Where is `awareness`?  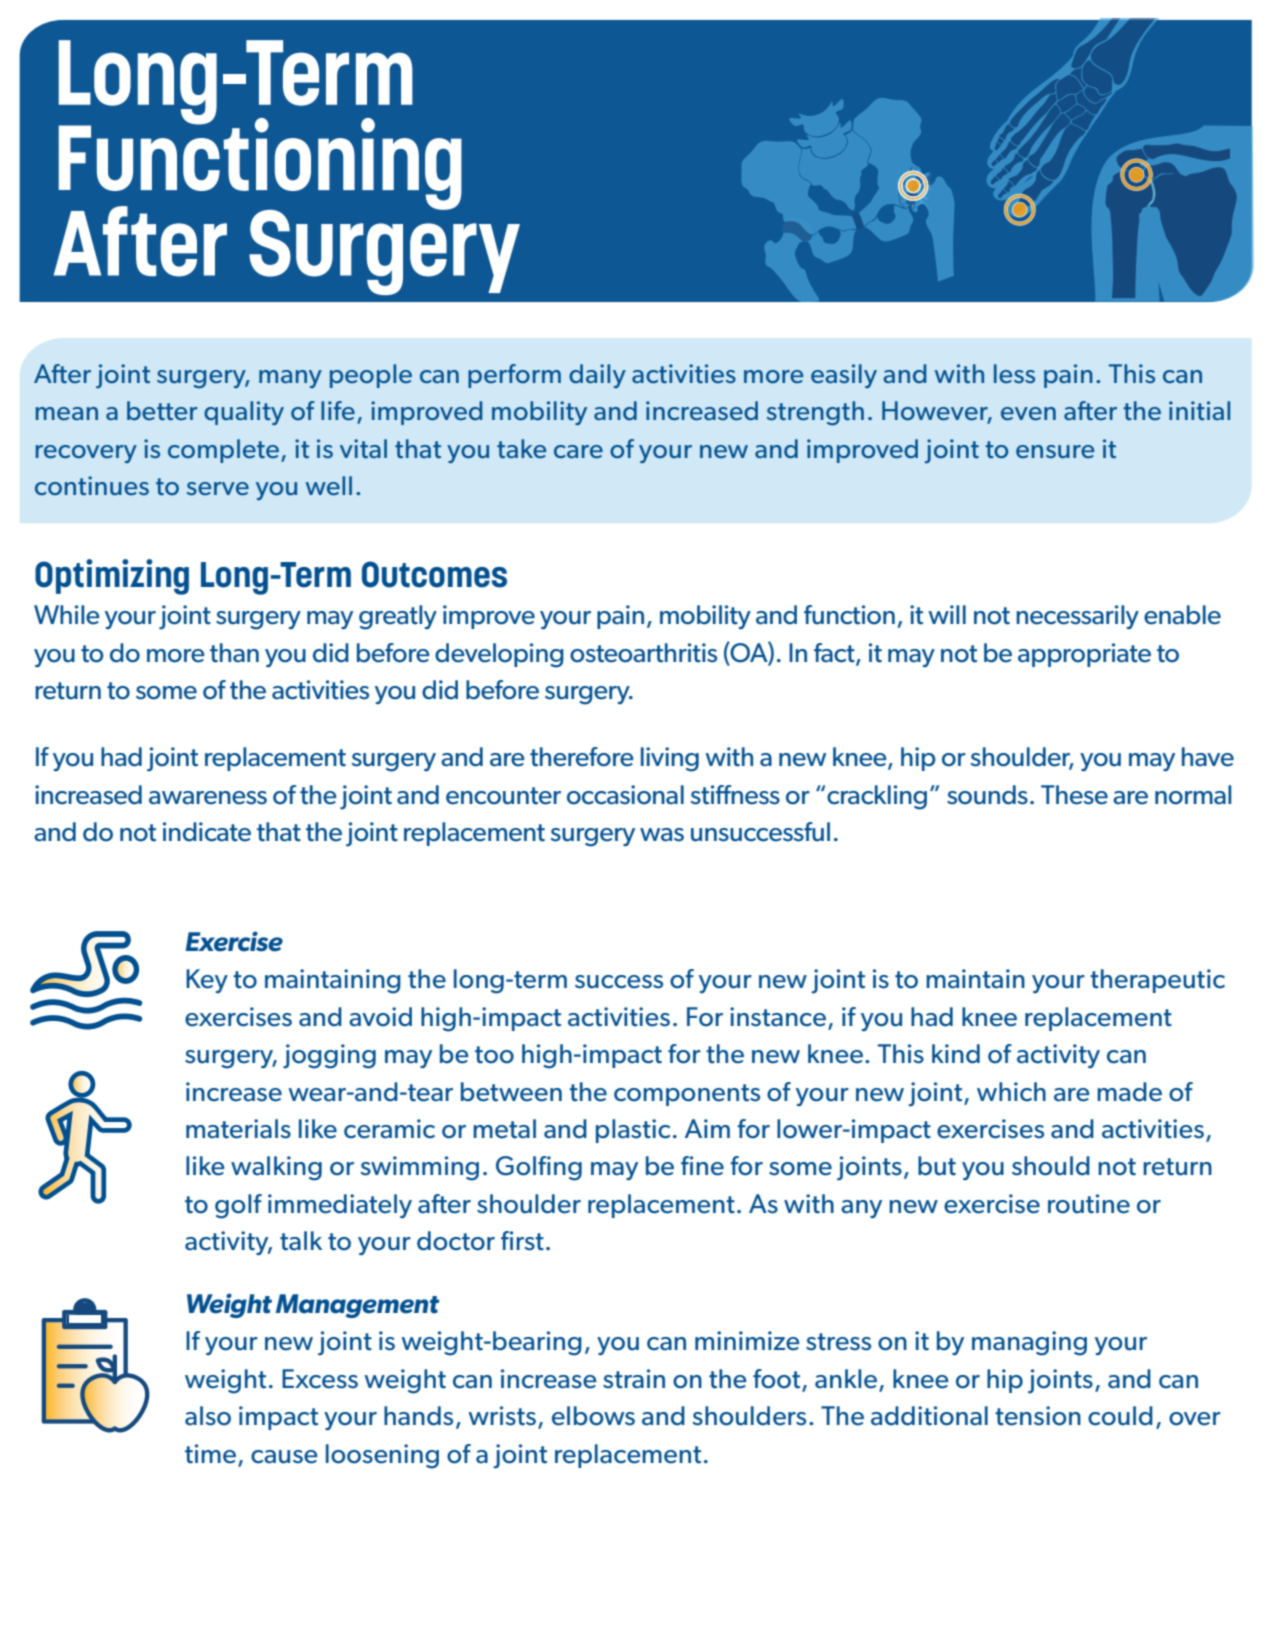
awareness is located at coordinates (208, 798).
